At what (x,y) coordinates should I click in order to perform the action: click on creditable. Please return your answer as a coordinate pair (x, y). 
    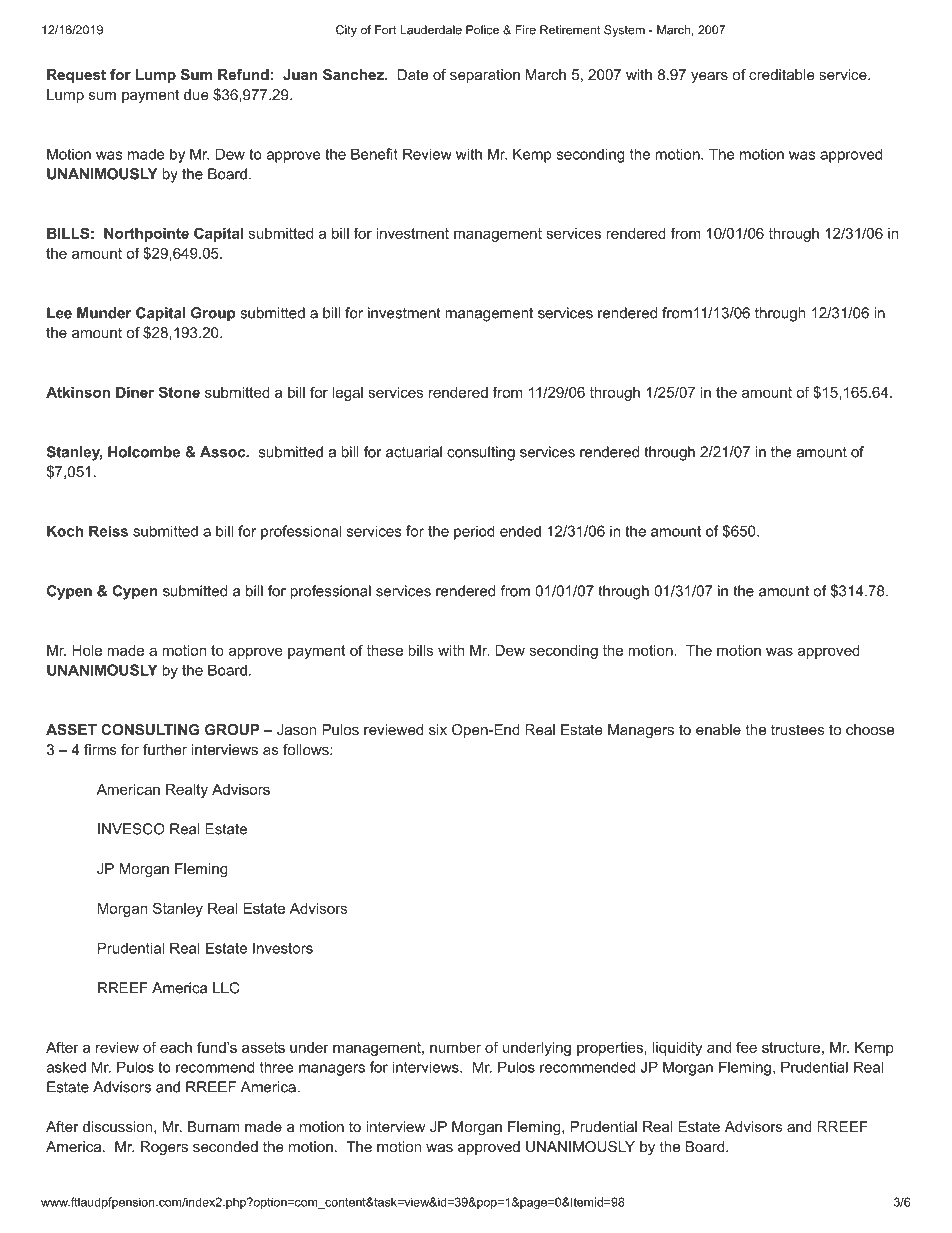
    Looking at the image, I should click on (782, 74).
